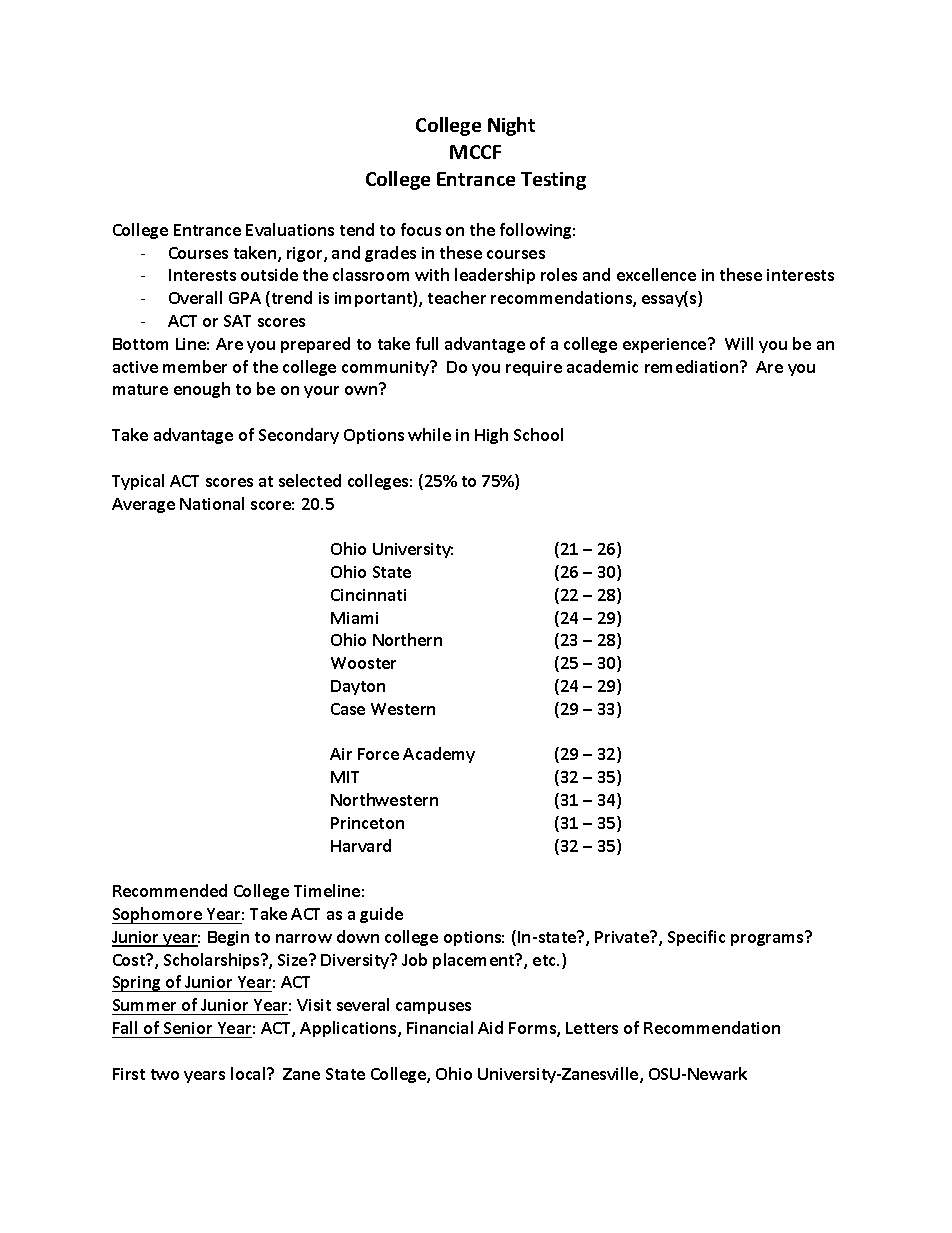 Image resolution: width=952 pixels, height=1233 pixels. Describe the element at coordinates (538, 434) in the screenshot. I see `School` at that location.
